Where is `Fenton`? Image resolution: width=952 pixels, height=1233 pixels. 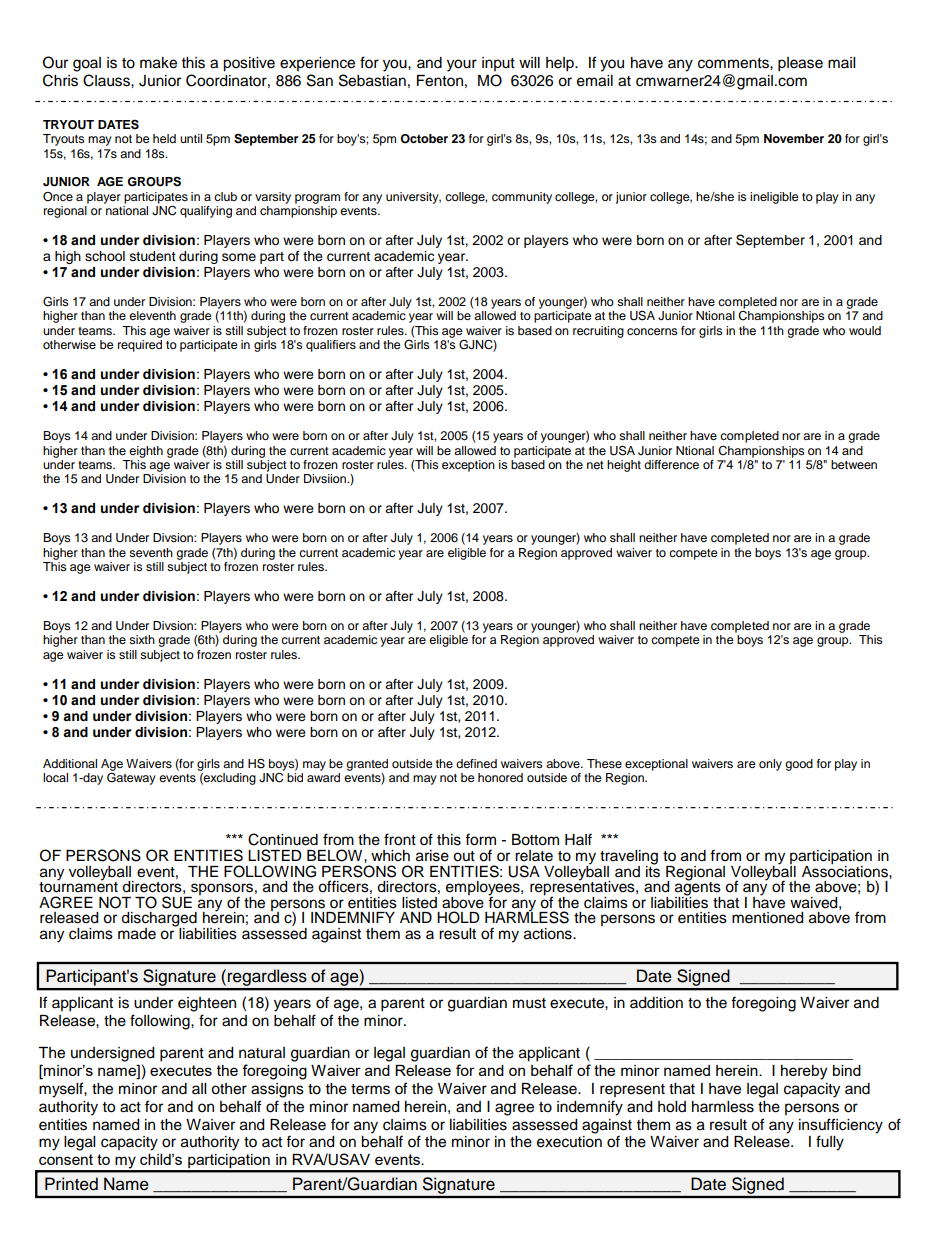 Fenton is located at coordinates (440, 81).
